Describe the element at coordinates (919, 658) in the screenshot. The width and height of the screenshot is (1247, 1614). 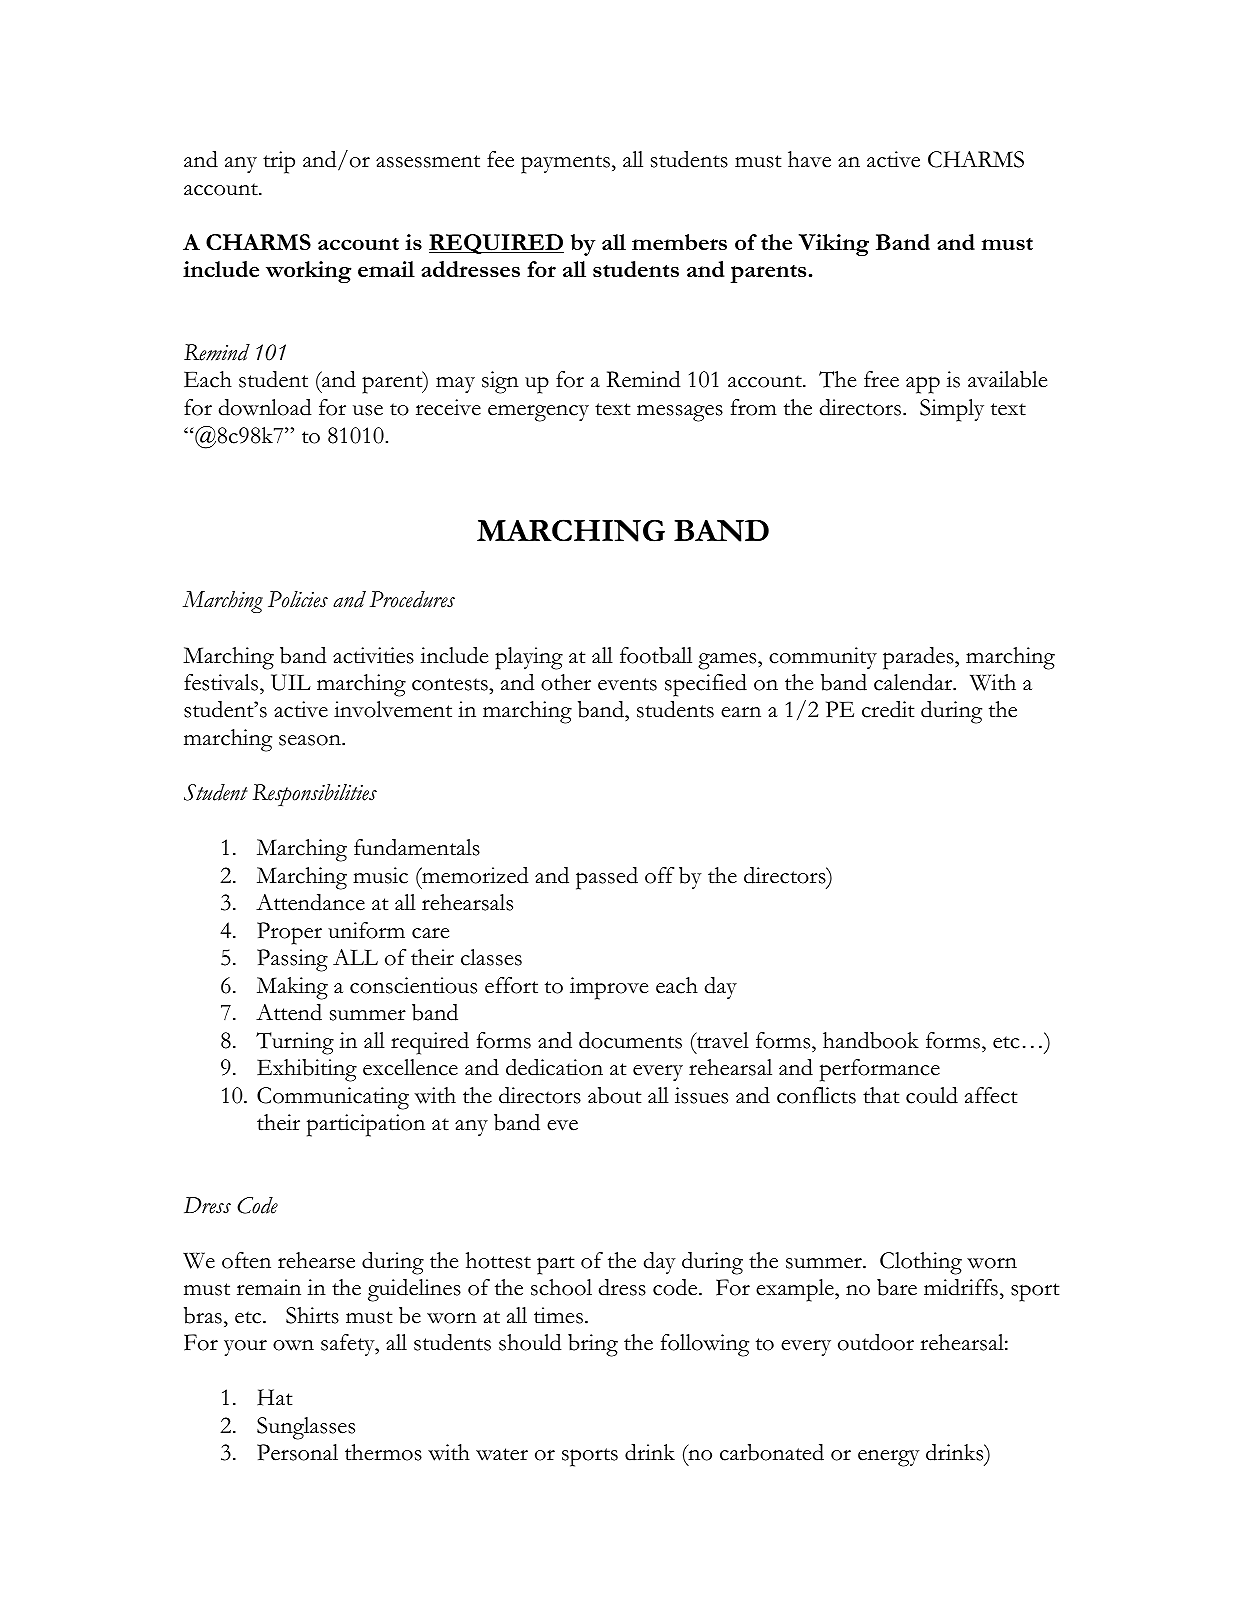
I see `parades` at that location.
